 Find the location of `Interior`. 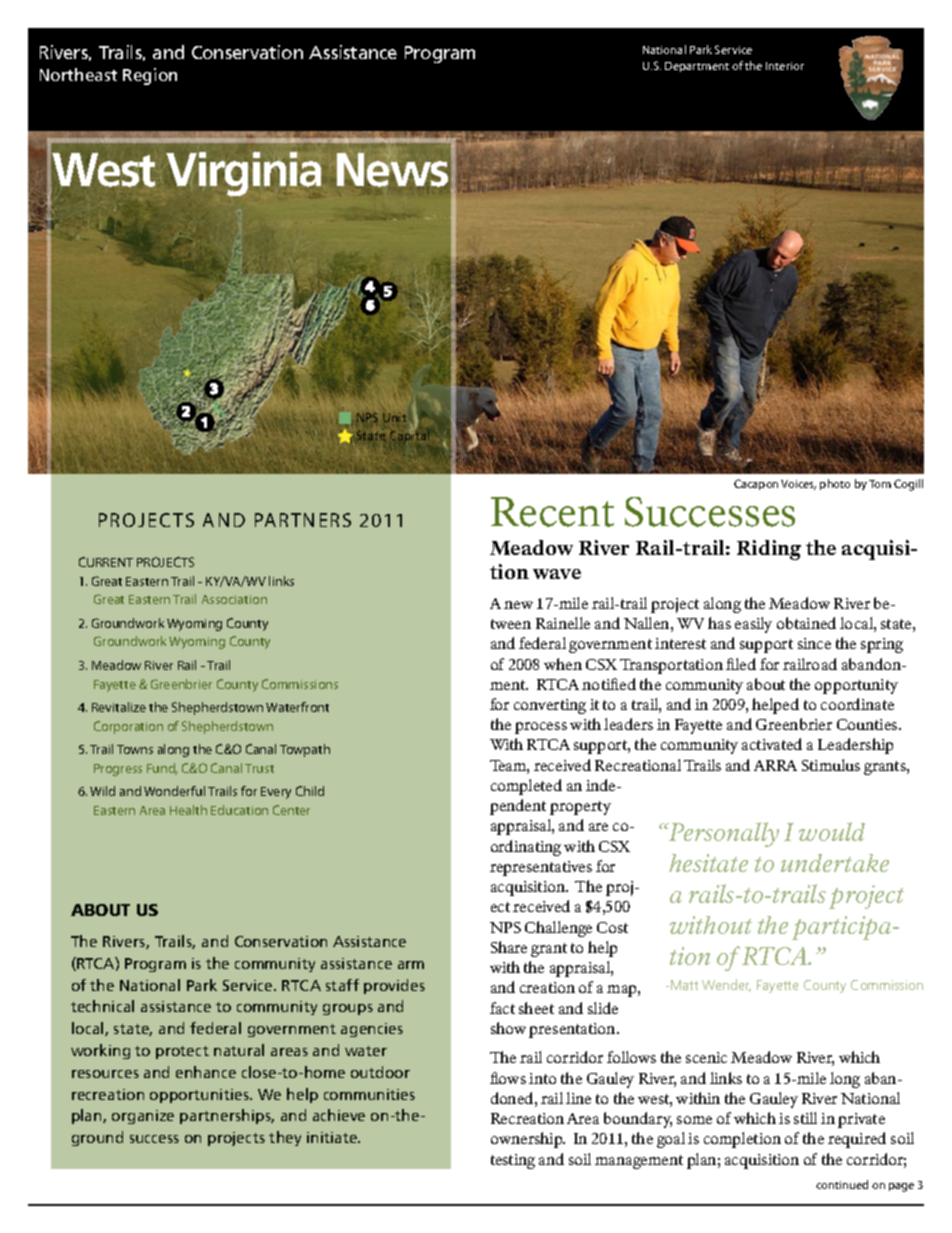

Interior is located at coordinates (785, 66).
